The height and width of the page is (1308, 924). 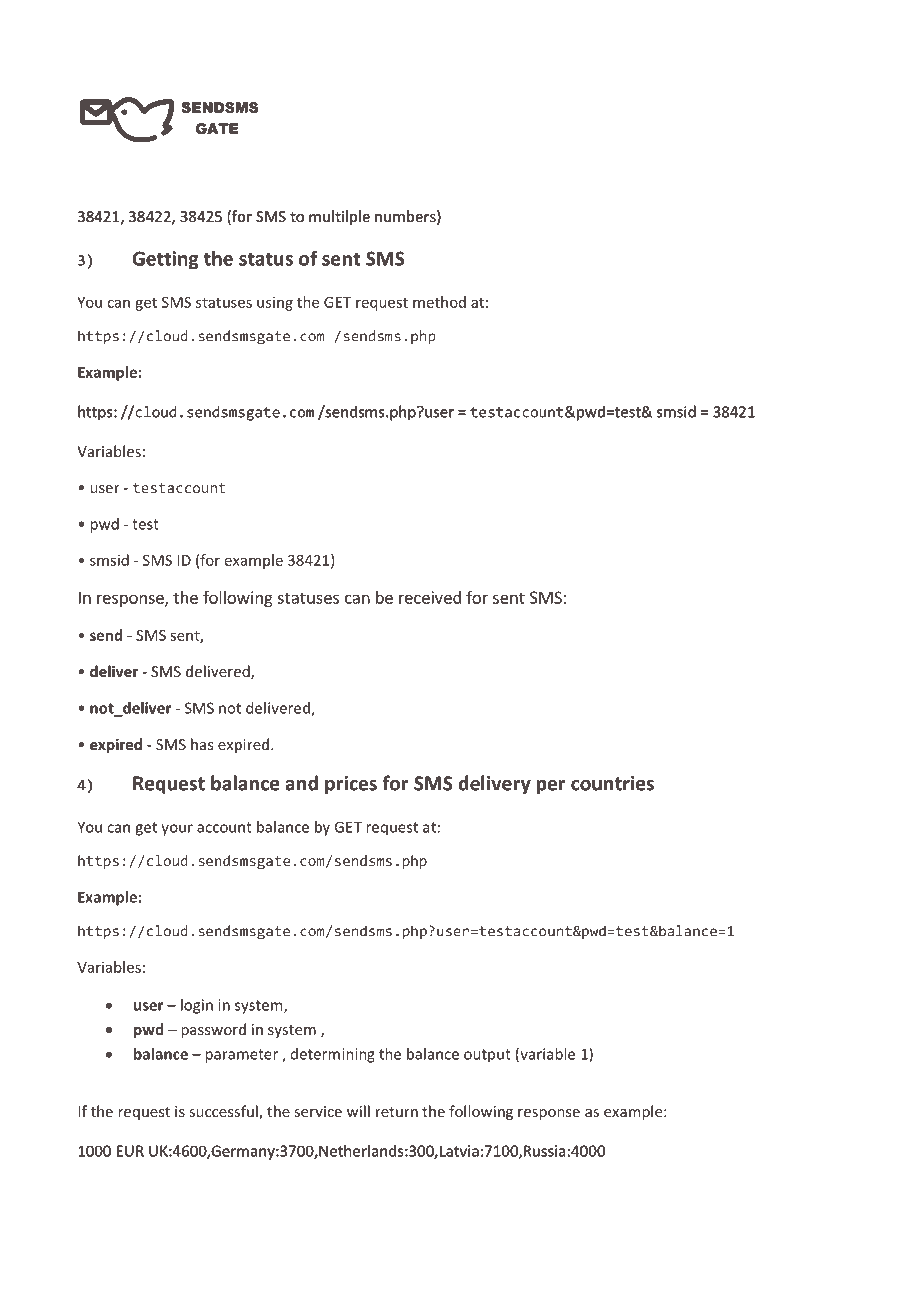 What do you see at coordinates (275, 304) in the page?
I see `using` at bounding box center [275, 304].
